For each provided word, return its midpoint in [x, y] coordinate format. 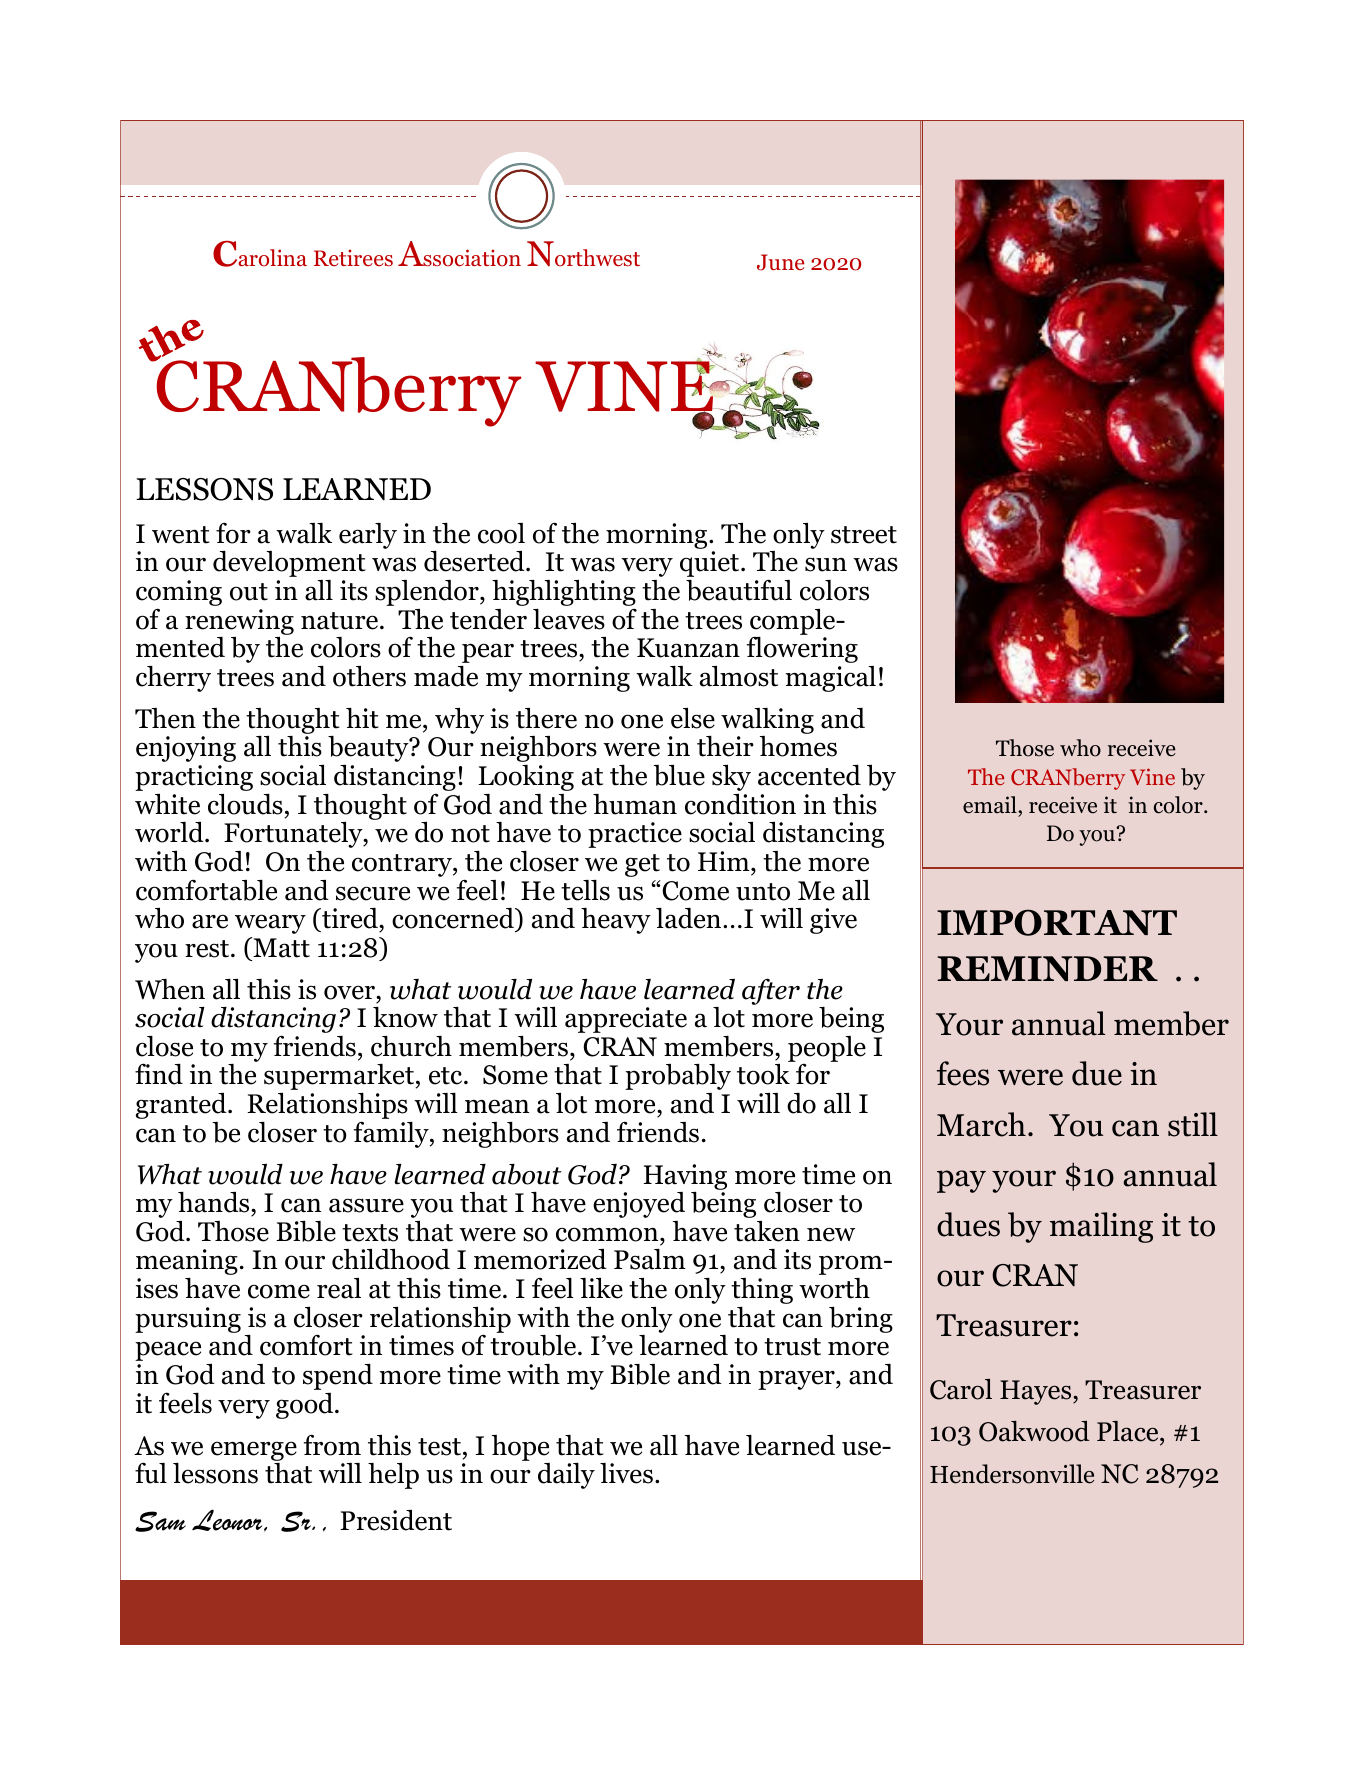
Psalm [650, 1259]
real [339, 1288]
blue [679, 775]
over [350, 992]
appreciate [626, 1020]
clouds [245, 804]
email [991, 805]
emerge [254, 1451]
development [289, 564]
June [781, 262]
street [864, 535]
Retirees [353, 257]
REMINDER [1047, 968]
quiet [711, 564]
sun [826, 564]
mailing [1101, 1227]
